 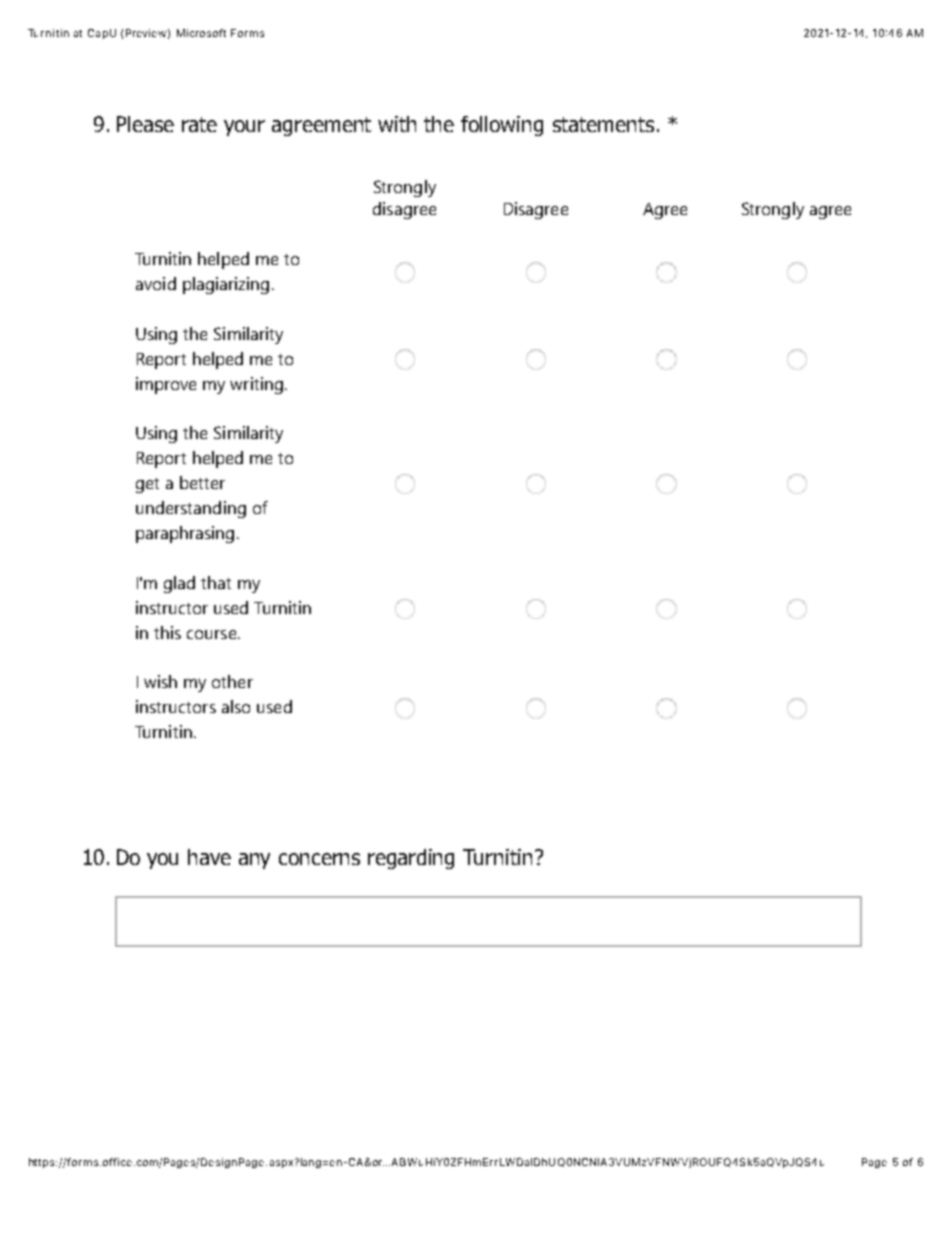 What do you see at coordinates (209, 857) in the screenshot?
I see `have` at bounding box center [209, 857].
